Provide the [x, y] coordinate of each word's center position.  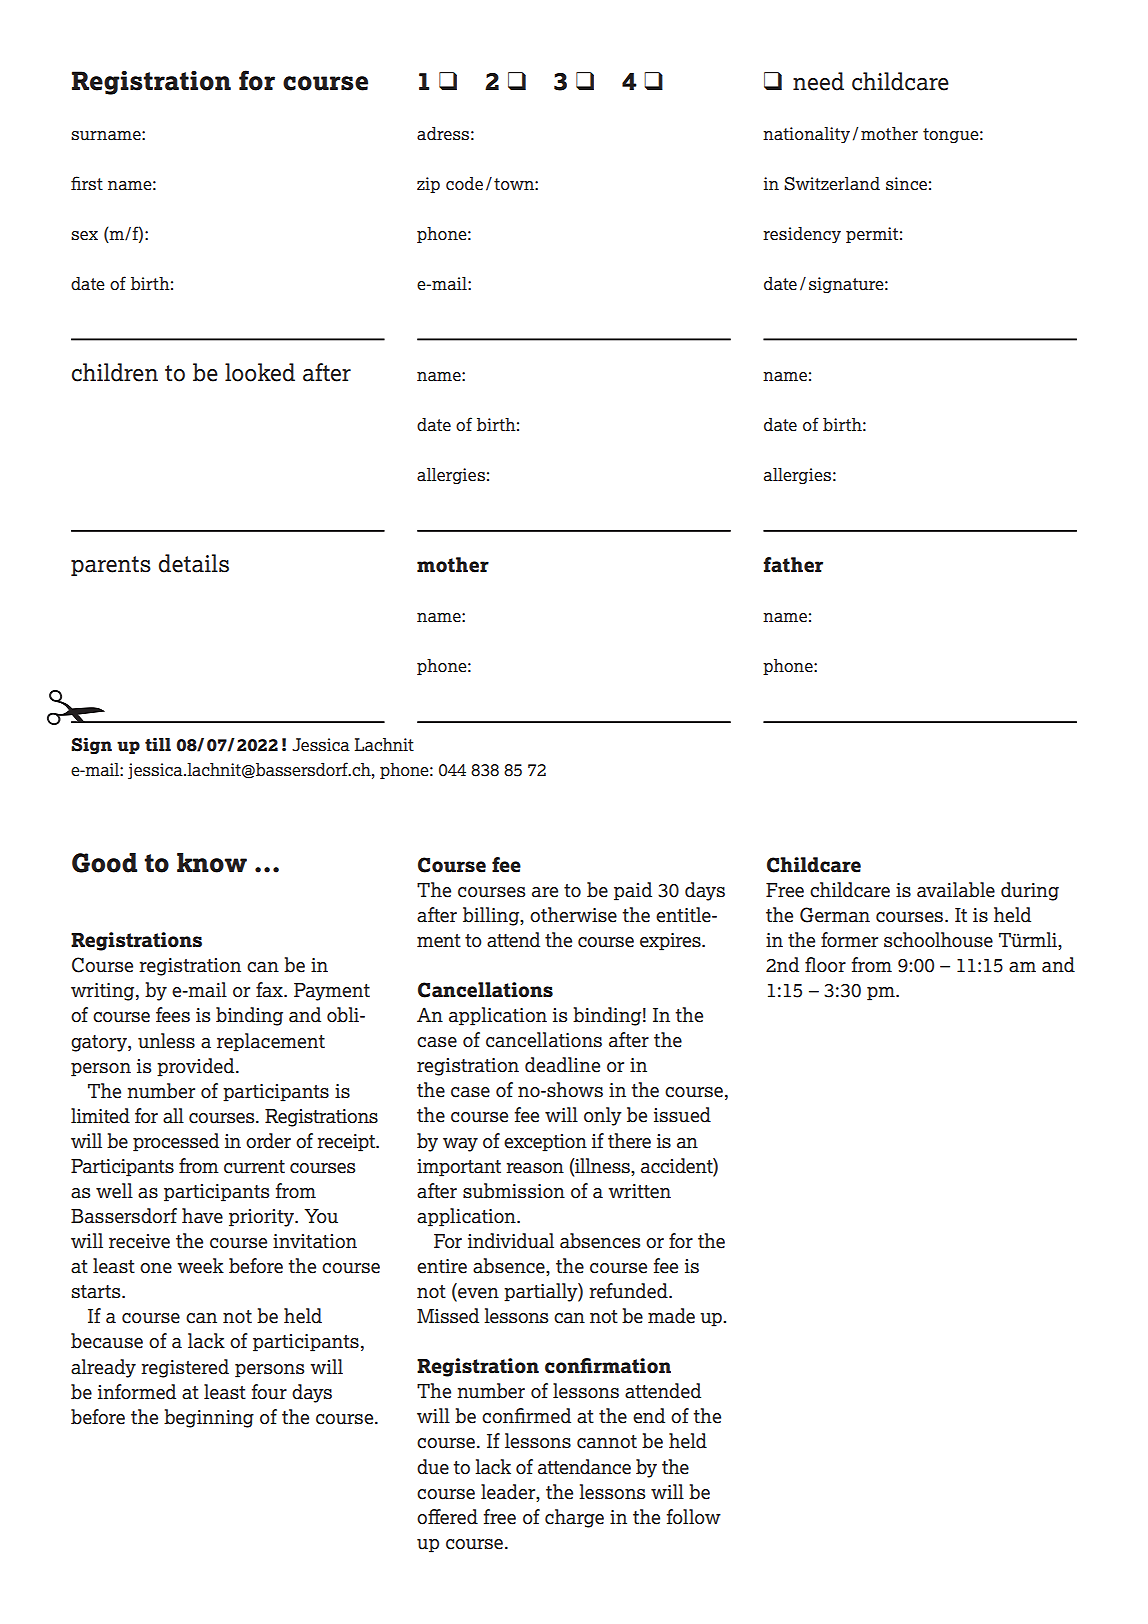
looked [260, 372]
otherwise [573, 915]
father [793, 565]
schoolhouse [938, 940]
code [464, 184]
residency [802, 235]
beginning [209, 1418]
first [87, 183]
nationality [806, 135]
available [956, 890]
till [158, 744]
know [212, 863]
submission [514, 1191]
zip [428, 185]
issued [682, 1115]
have [202, 1216]
